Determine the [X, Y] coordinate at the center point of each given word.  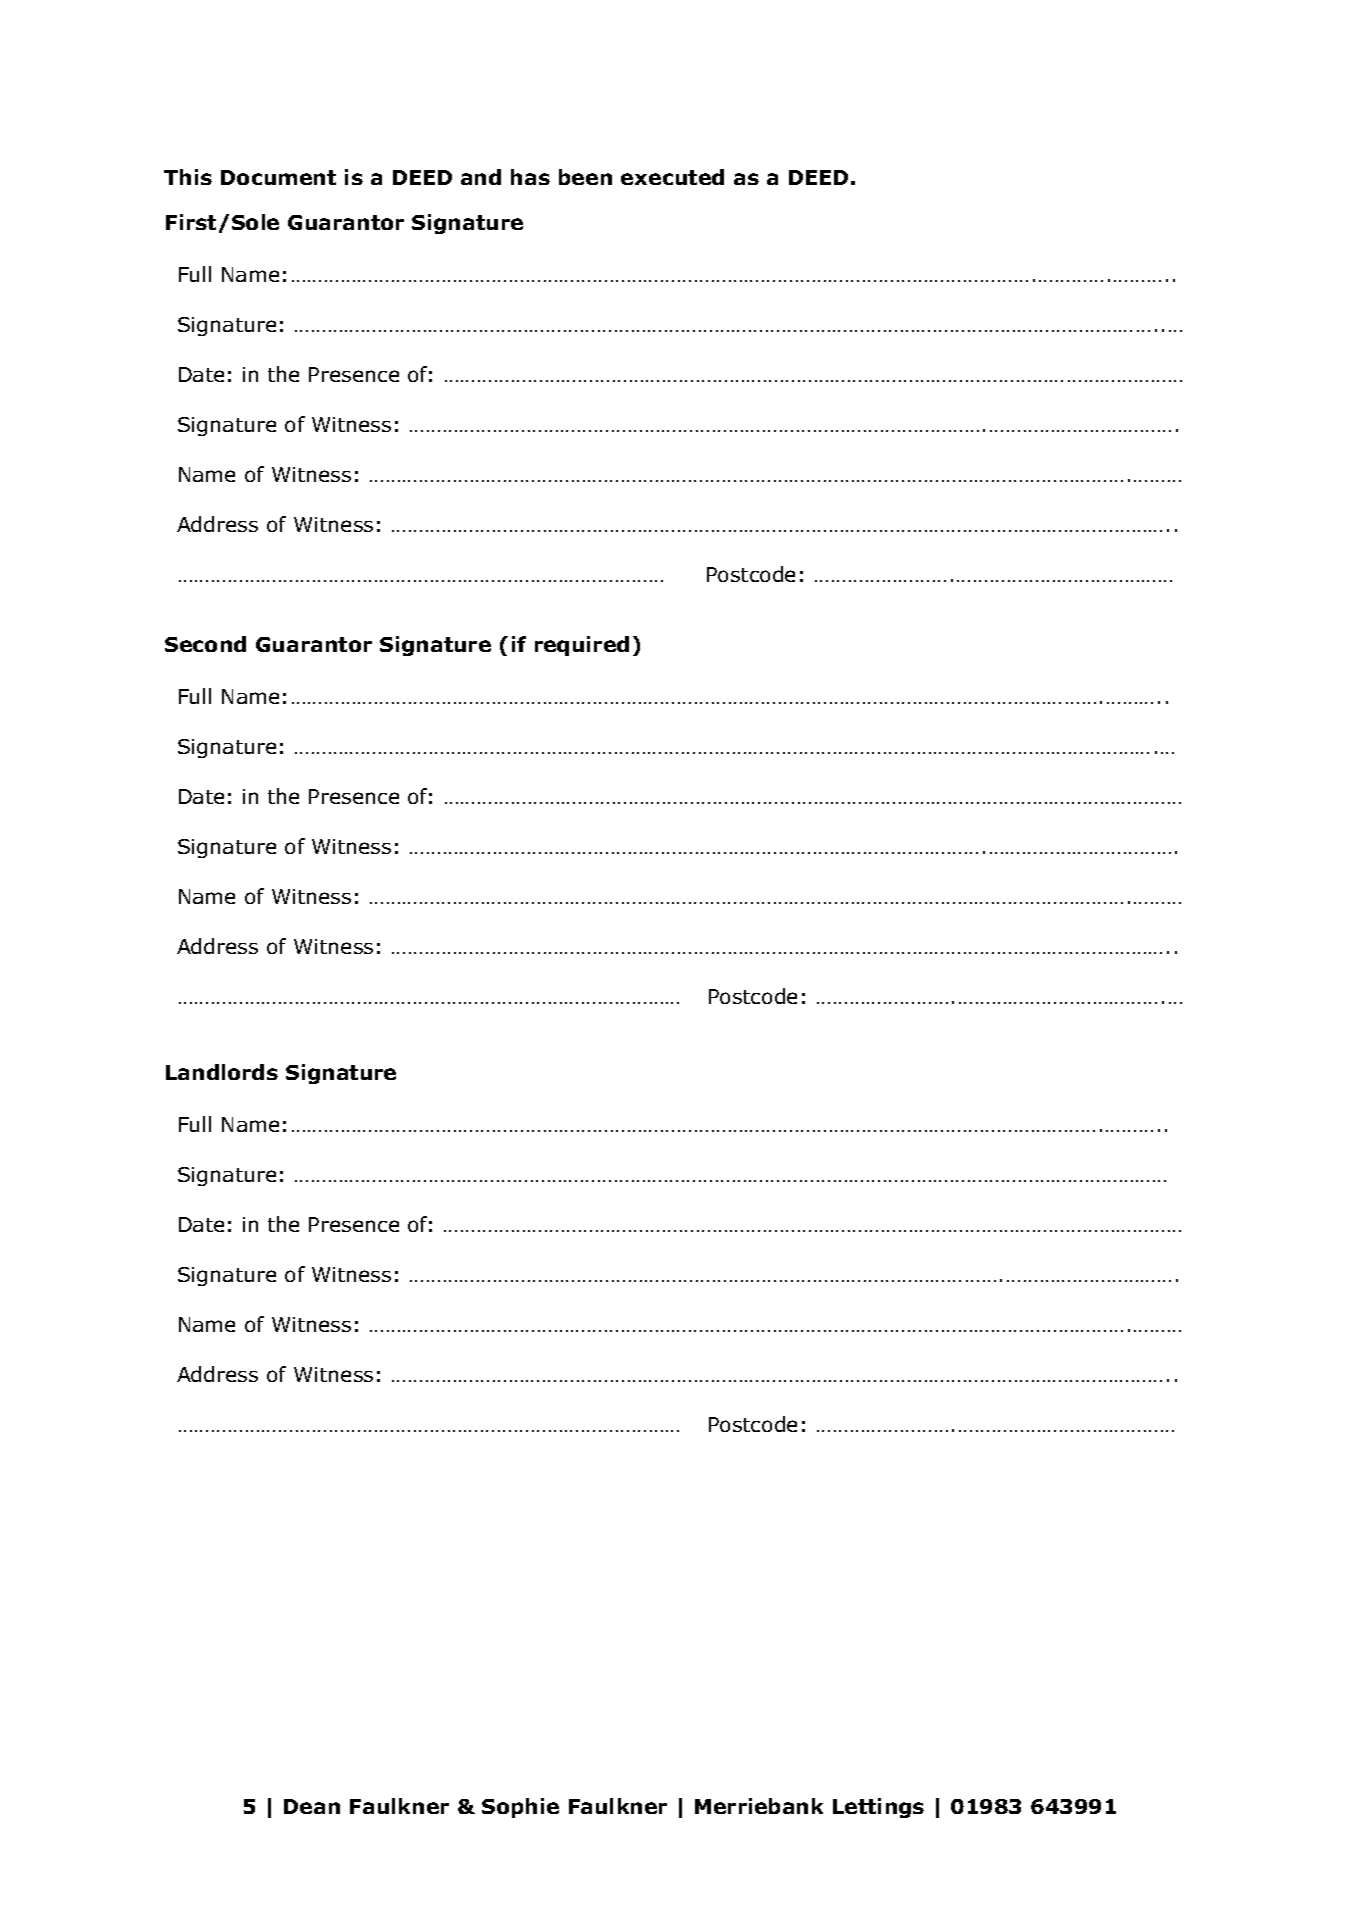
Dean [312, 1806]
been [585, 177]
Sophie [520, 1808]
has [530, 177]
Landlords [222, 1072]
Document [278, 177]
